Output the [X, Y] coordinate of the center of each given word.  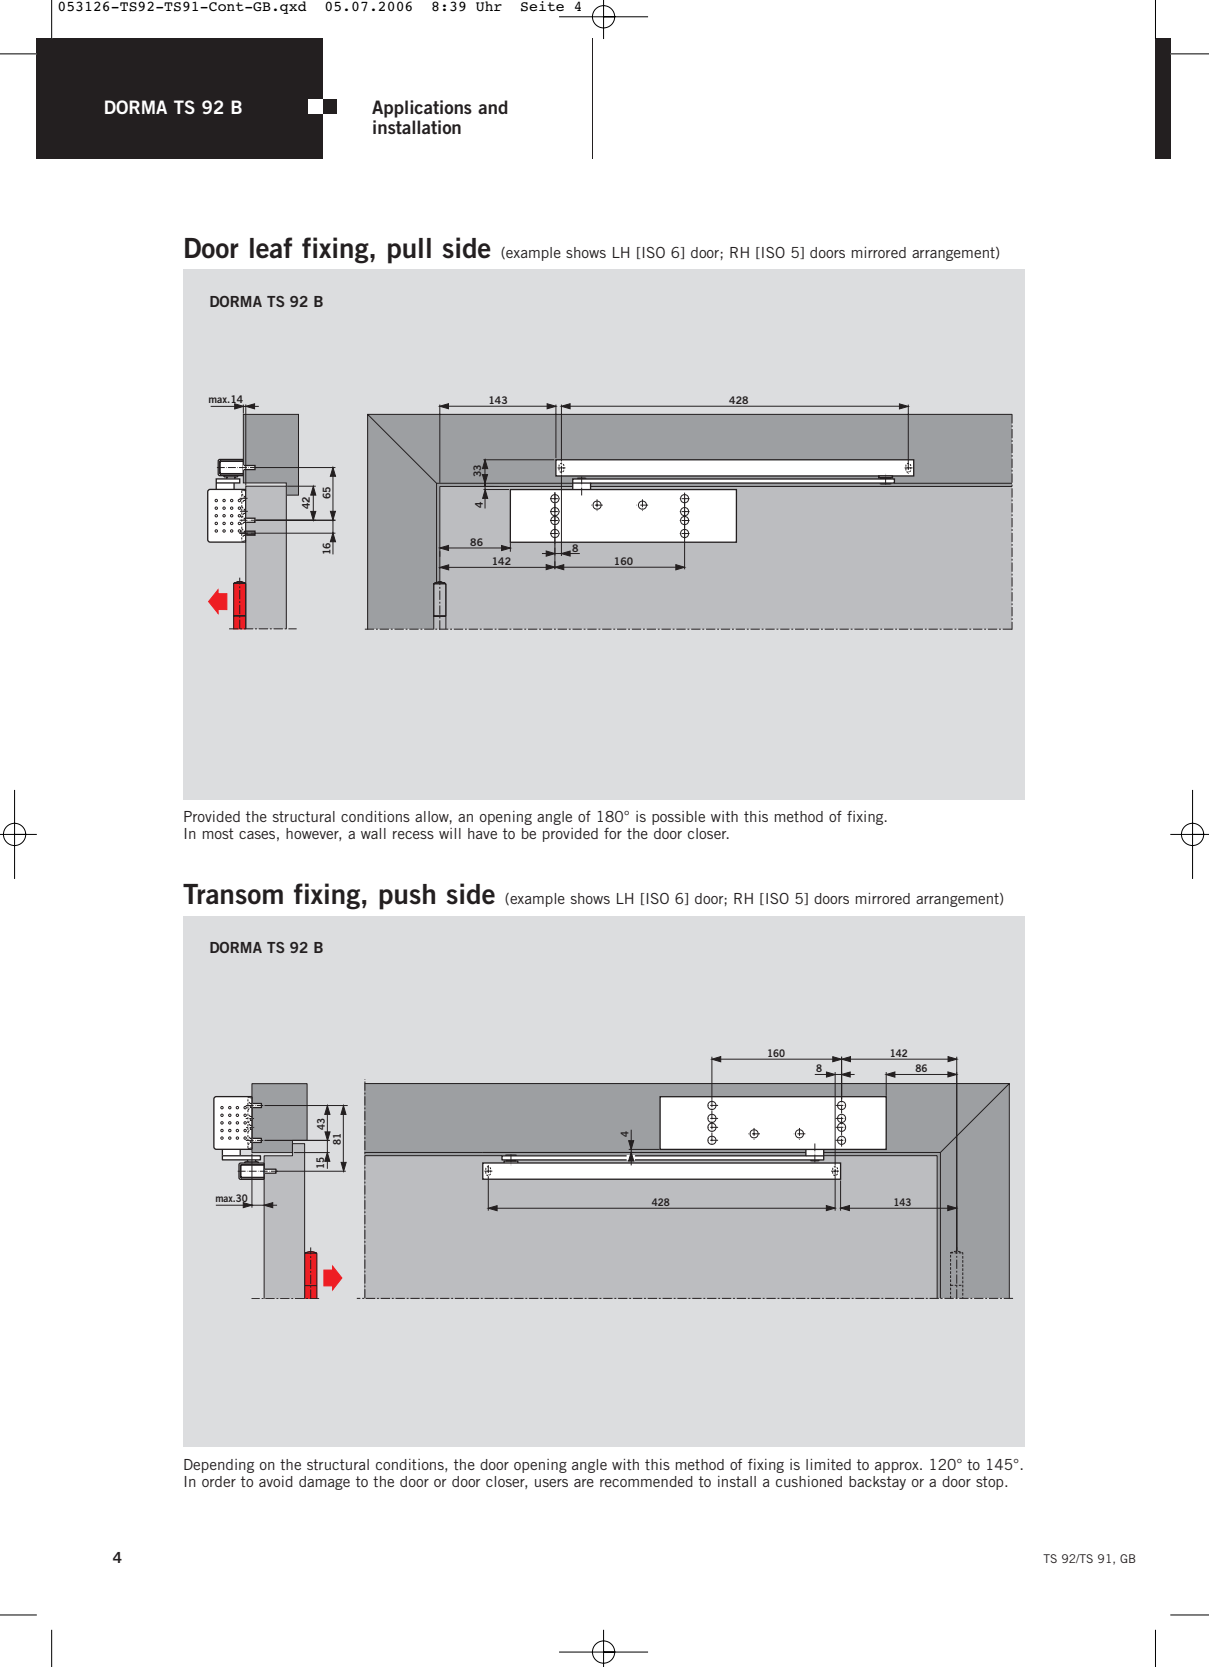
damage [324, 1483]
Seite [542, 6]
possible [678, 818]
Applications [422, 109]
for [613, 833]
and [493, 107]
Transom [233, 894]
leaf [271, 248]
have [482, 833]
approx [898, 1467]
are [584, 1483]
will [450, 833]
